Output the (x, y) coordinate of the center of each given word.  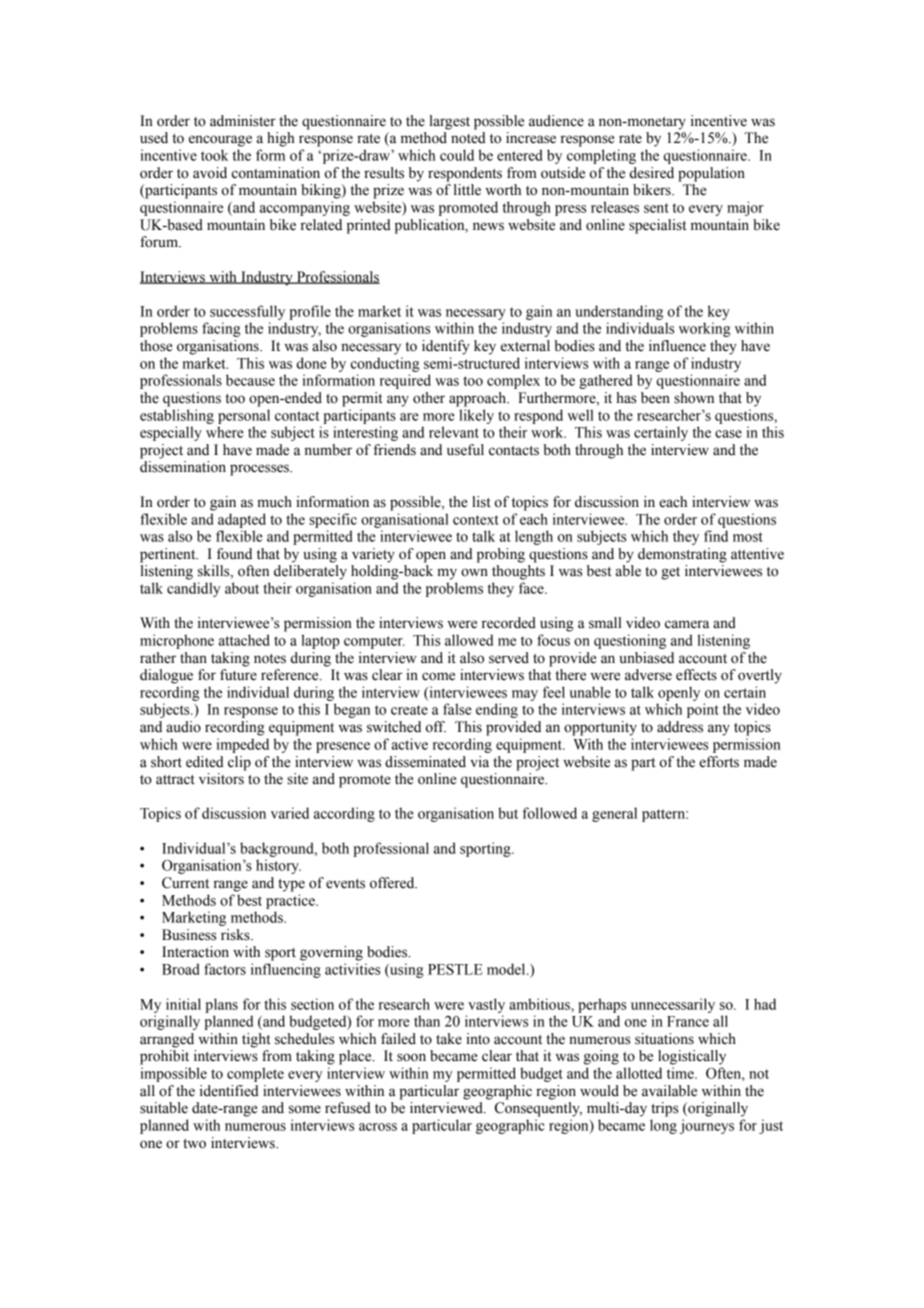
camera (687, 624)
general (614, 814)
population (711, 174)
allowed (469, 640)
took (214, 155)
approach (479, 399)
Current (185, 883)
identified (229, 1091)
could (457, 155)
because (250, 380)
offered (393, 883)
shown (694, 398)
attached (244, 640)
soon (411, 1057)
